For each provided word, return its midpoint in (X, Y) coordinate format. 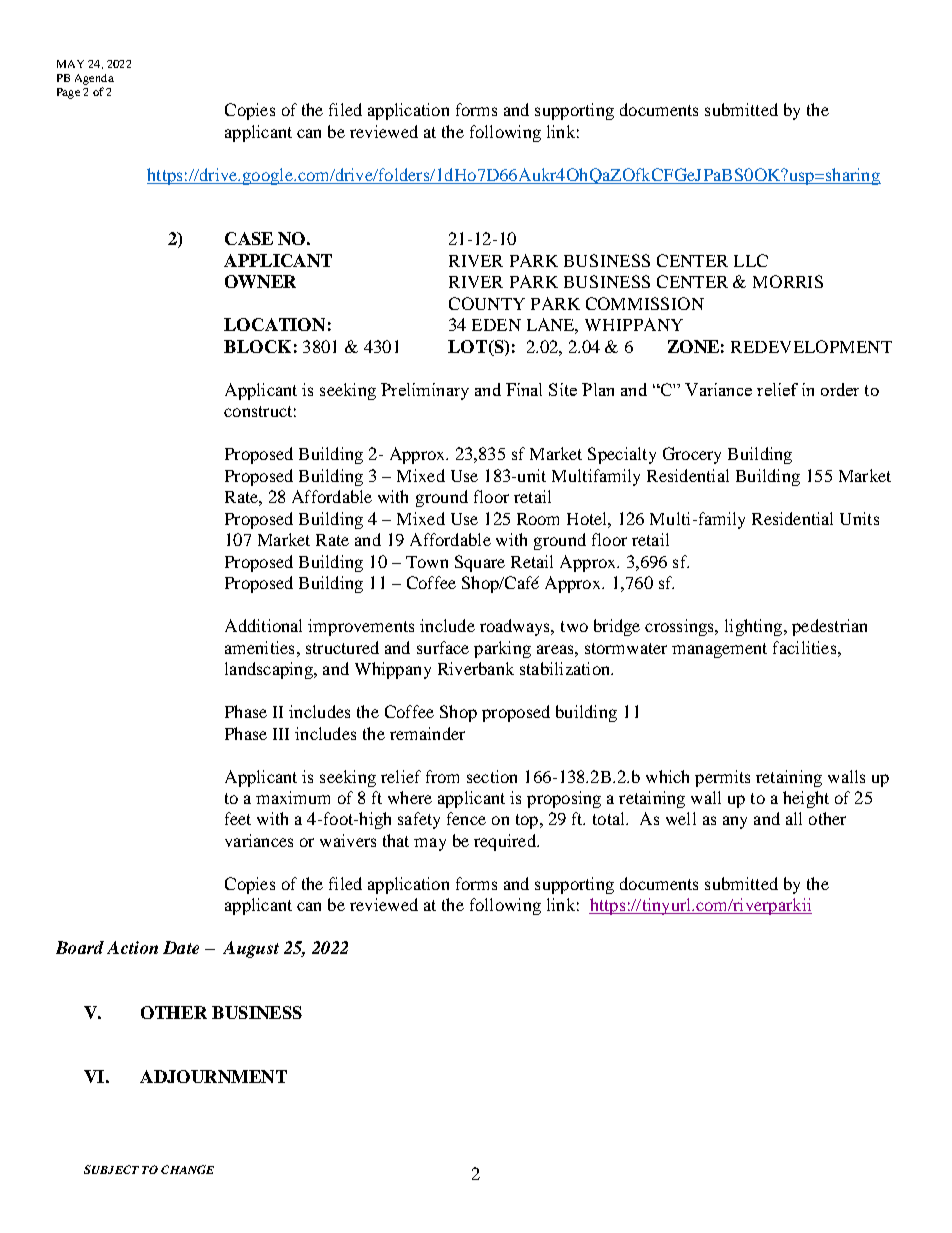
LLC (751, 260)
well (681, 818)
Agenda (94, 79)
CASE (249, 238)
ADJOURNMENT (213, 1076)
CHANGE (187, 1169)
